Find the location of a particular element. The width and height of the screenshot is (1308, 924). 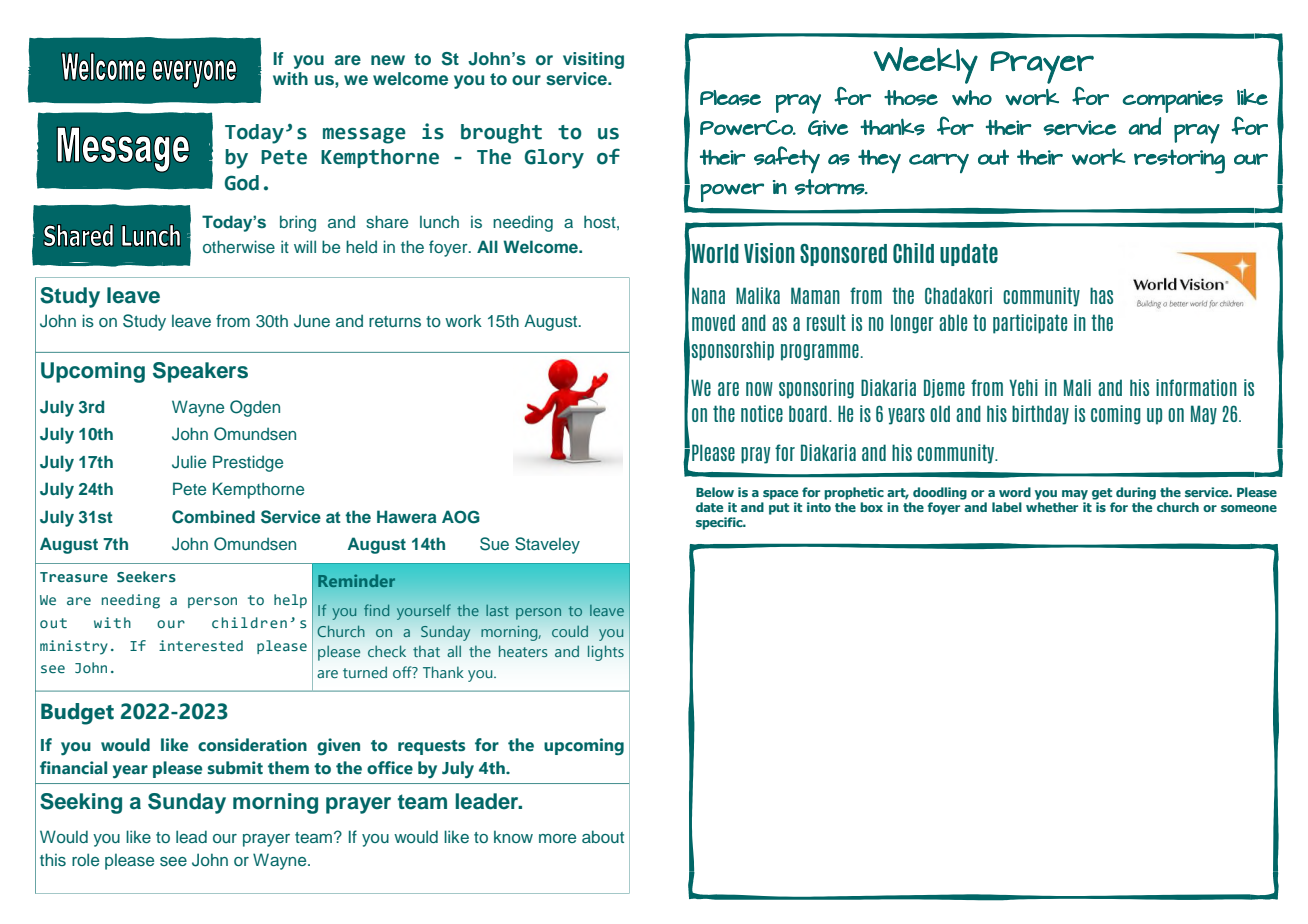

Julie is located at coordinates (189, 462).
